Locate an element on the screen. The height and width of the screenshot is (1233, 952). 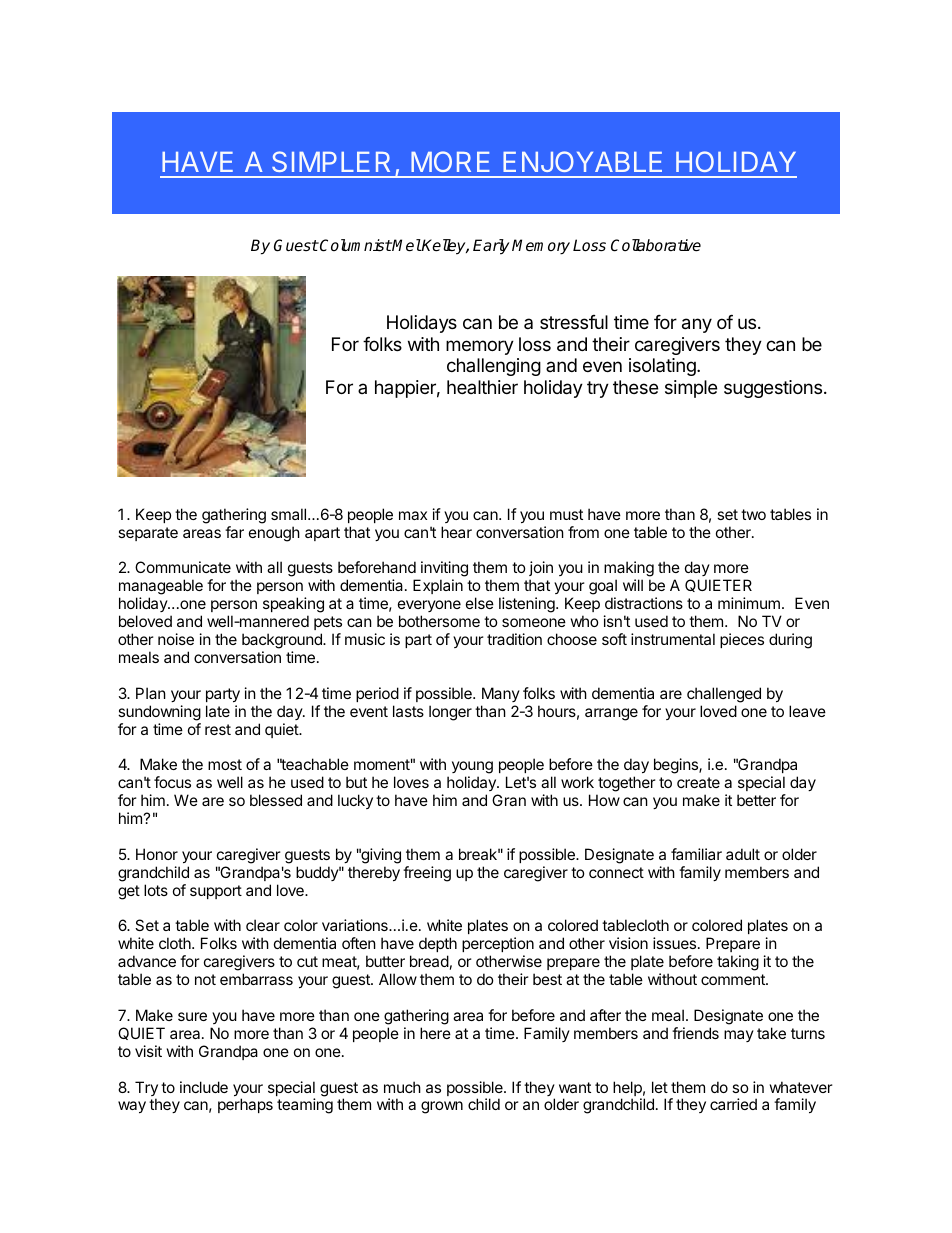
challenged is located at coordinates (724, 695).
